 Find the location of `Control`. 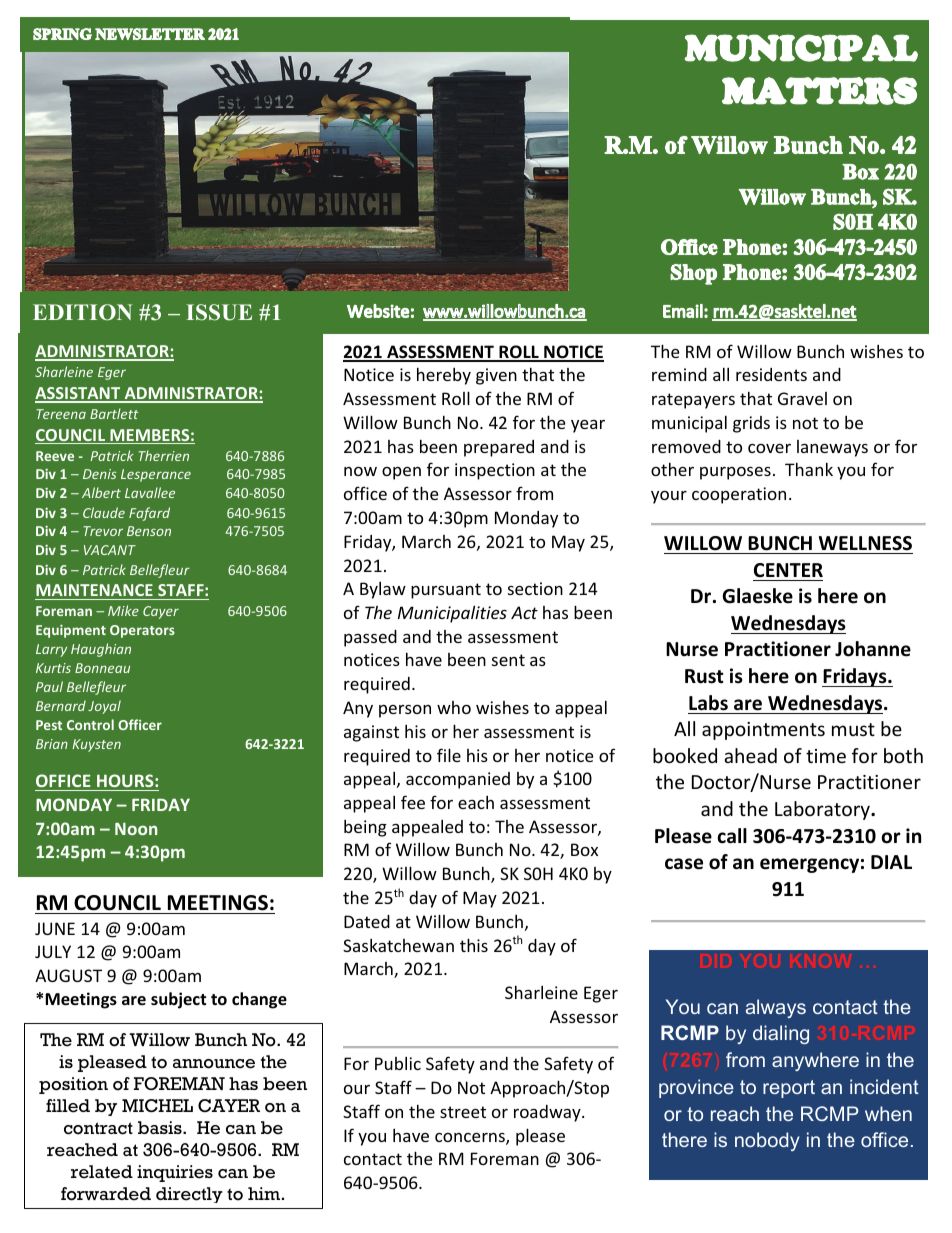

Control is located at coordinates (90, 724).
